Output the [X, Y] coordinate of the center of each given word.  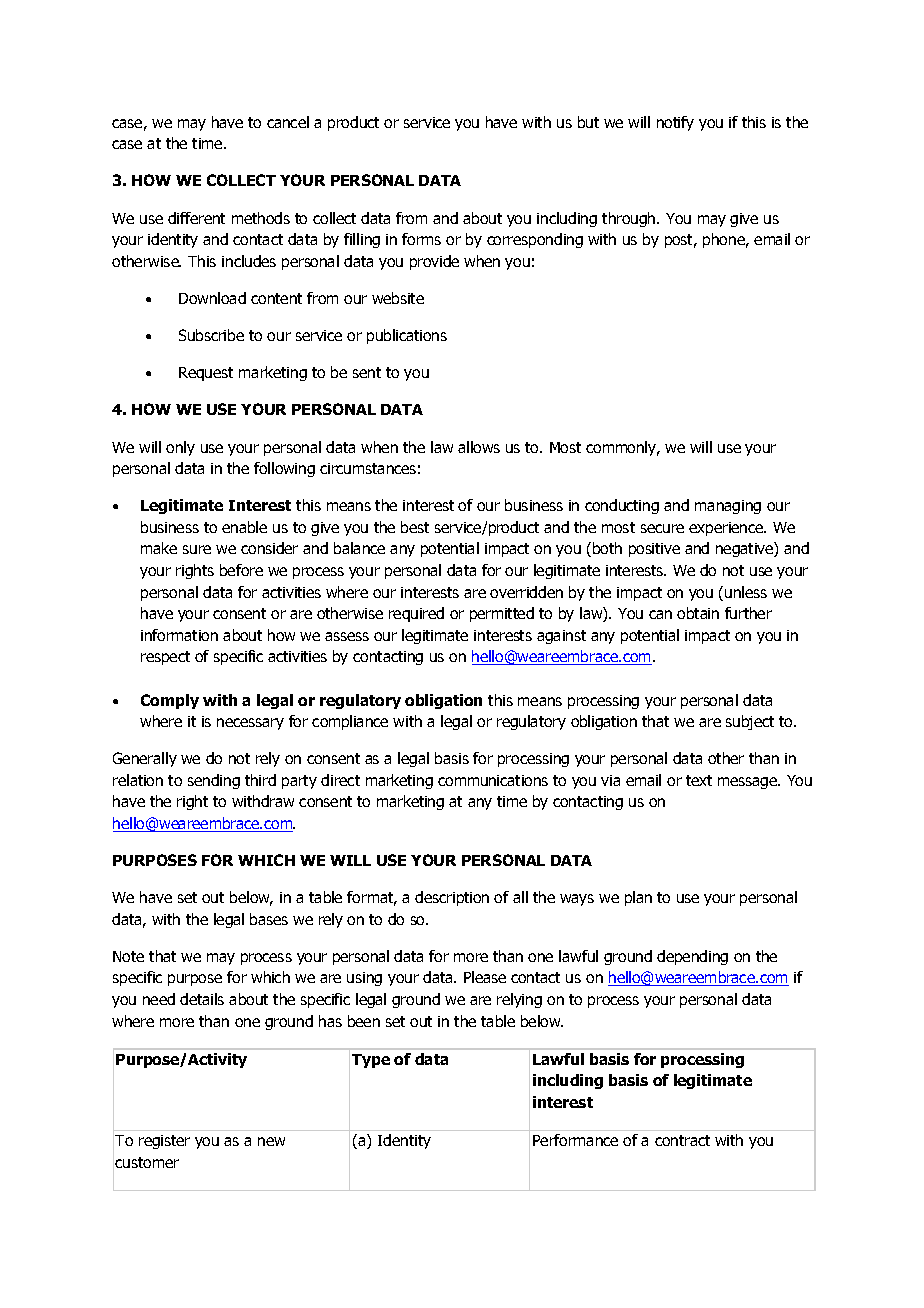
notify [675, 123]
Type [371, 1061]
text [699, 780]
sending [214, 781]
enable [244, 527]
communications [493, 780]
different [196, 218]
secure [662, 528]
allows [479, 447]
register [164, 1142]
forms [421, 239]
